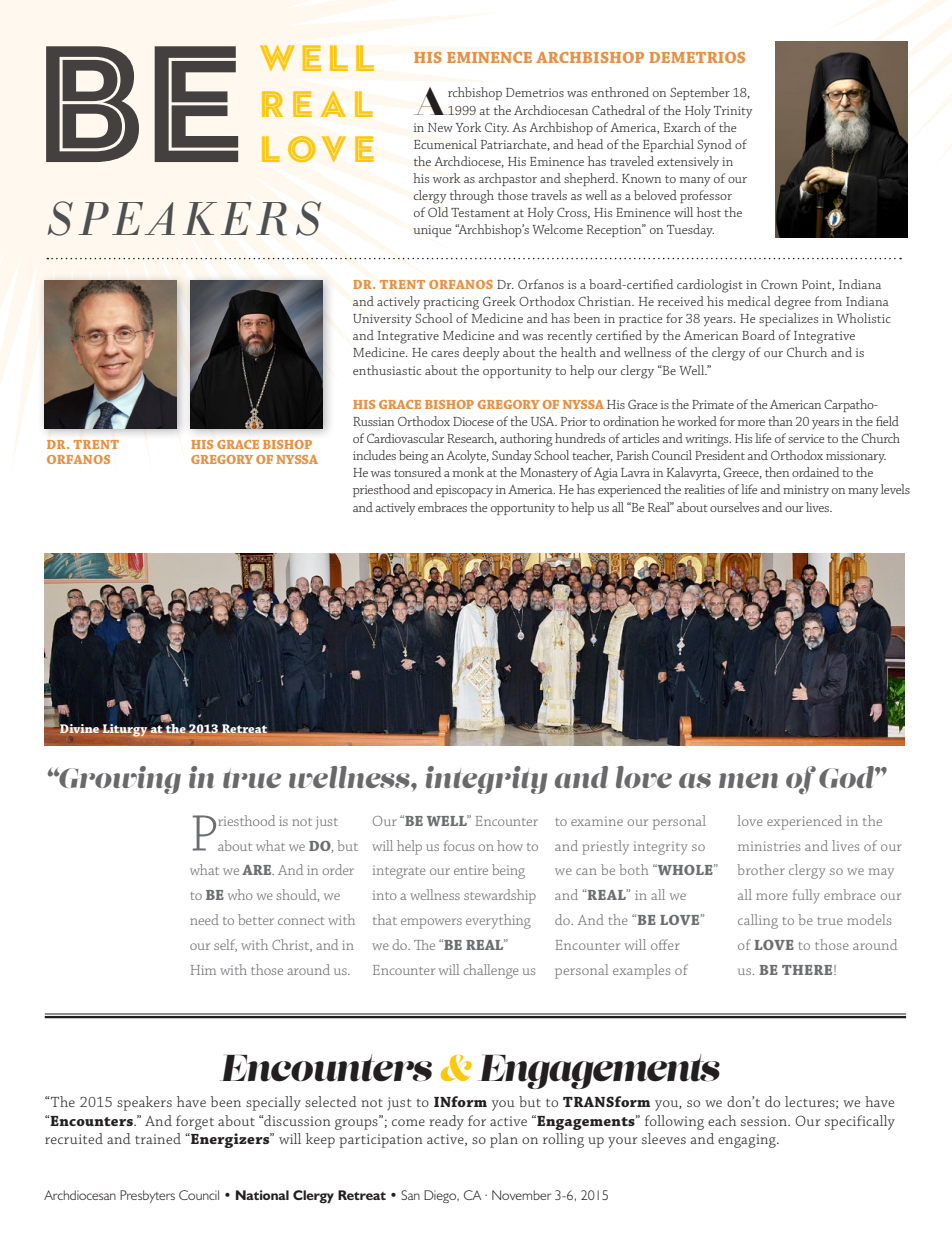 The height and width of the screenshot is (1233, 952). Describe the element at coordinates (734, 507) in the screenshot. I see `ourselves` at that location.
